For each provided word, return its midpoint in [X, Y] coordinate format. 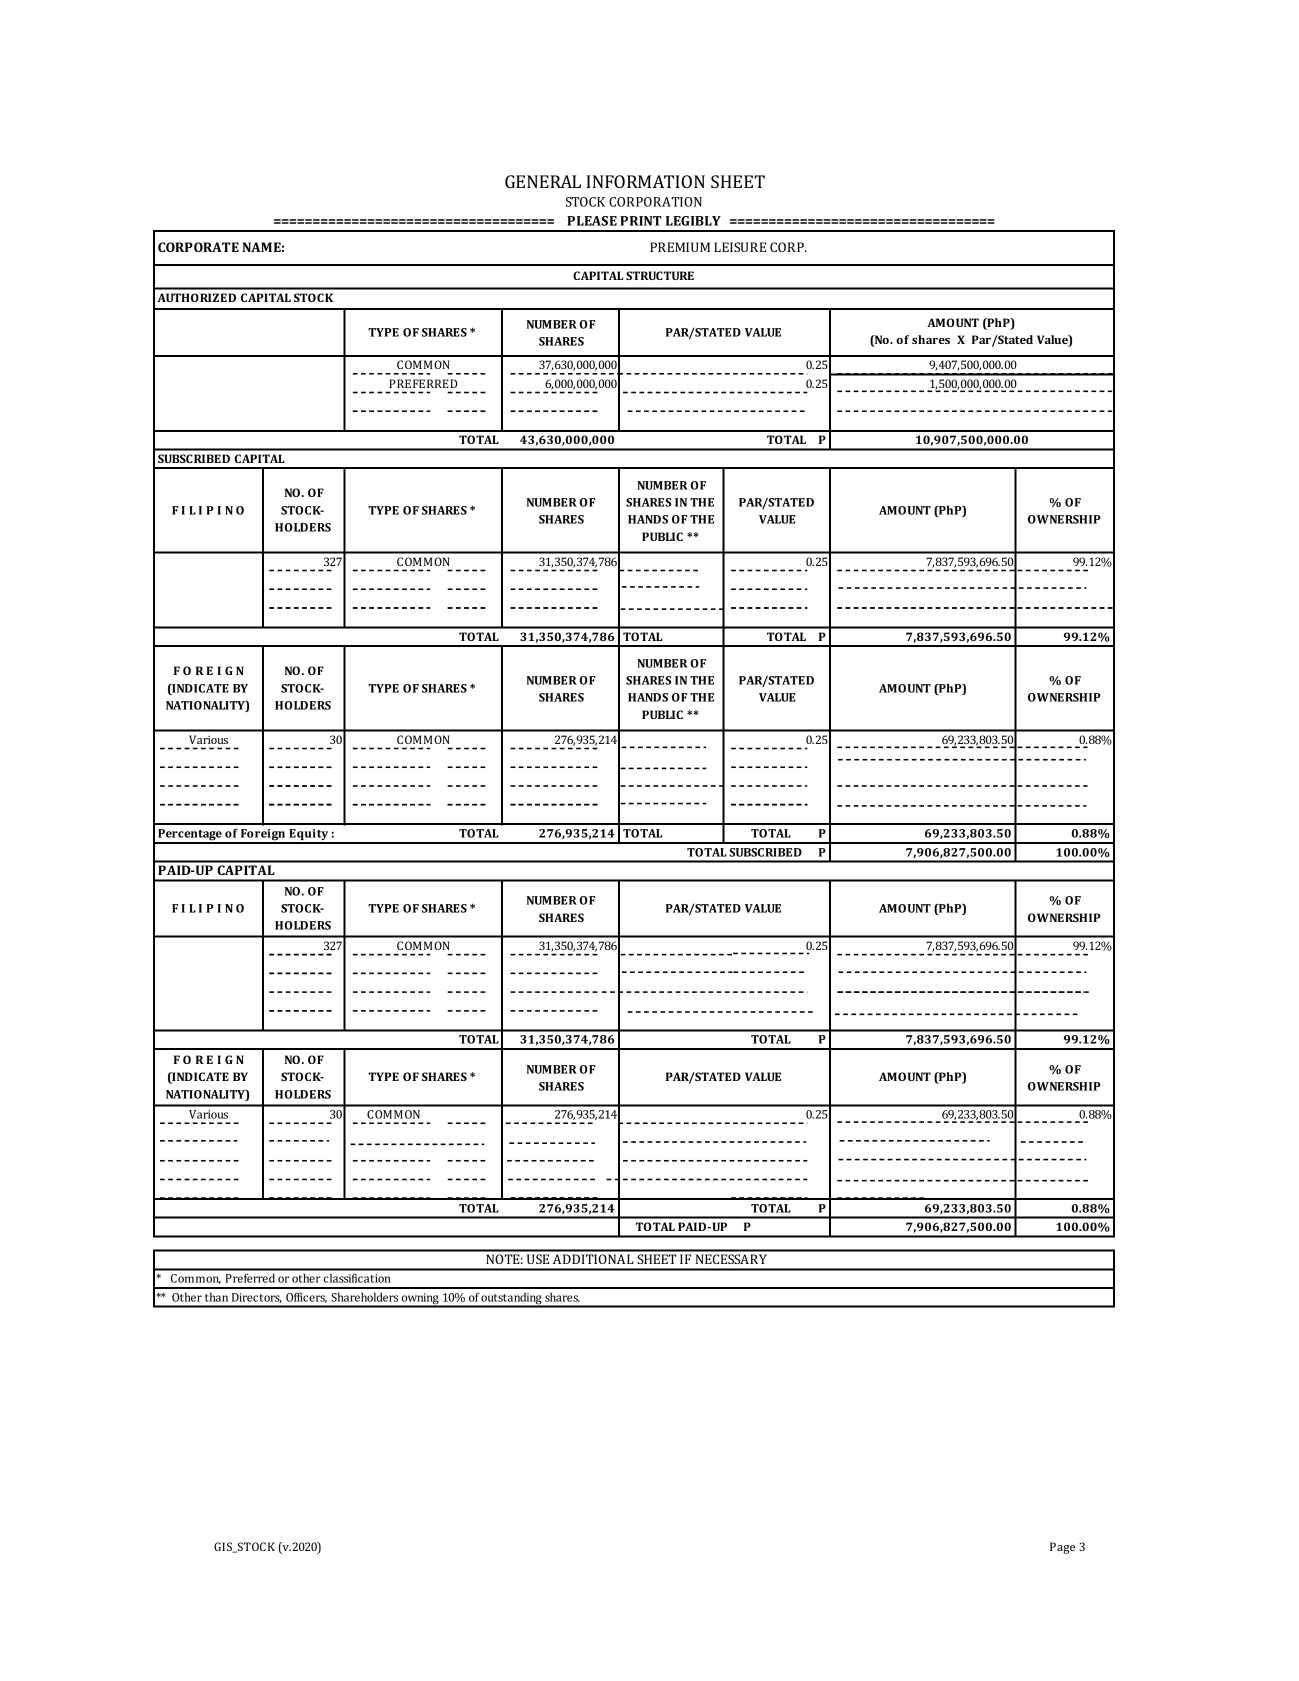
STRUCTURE [660, 275]
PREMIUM [680, 247]
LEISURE [740, 247]
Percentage [190, 836]
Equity [309, 836]
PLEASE [592, 221]
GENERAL [543, 181]
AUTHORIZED [196, 297]
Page [1062, 1548]
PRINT [641, 221]
